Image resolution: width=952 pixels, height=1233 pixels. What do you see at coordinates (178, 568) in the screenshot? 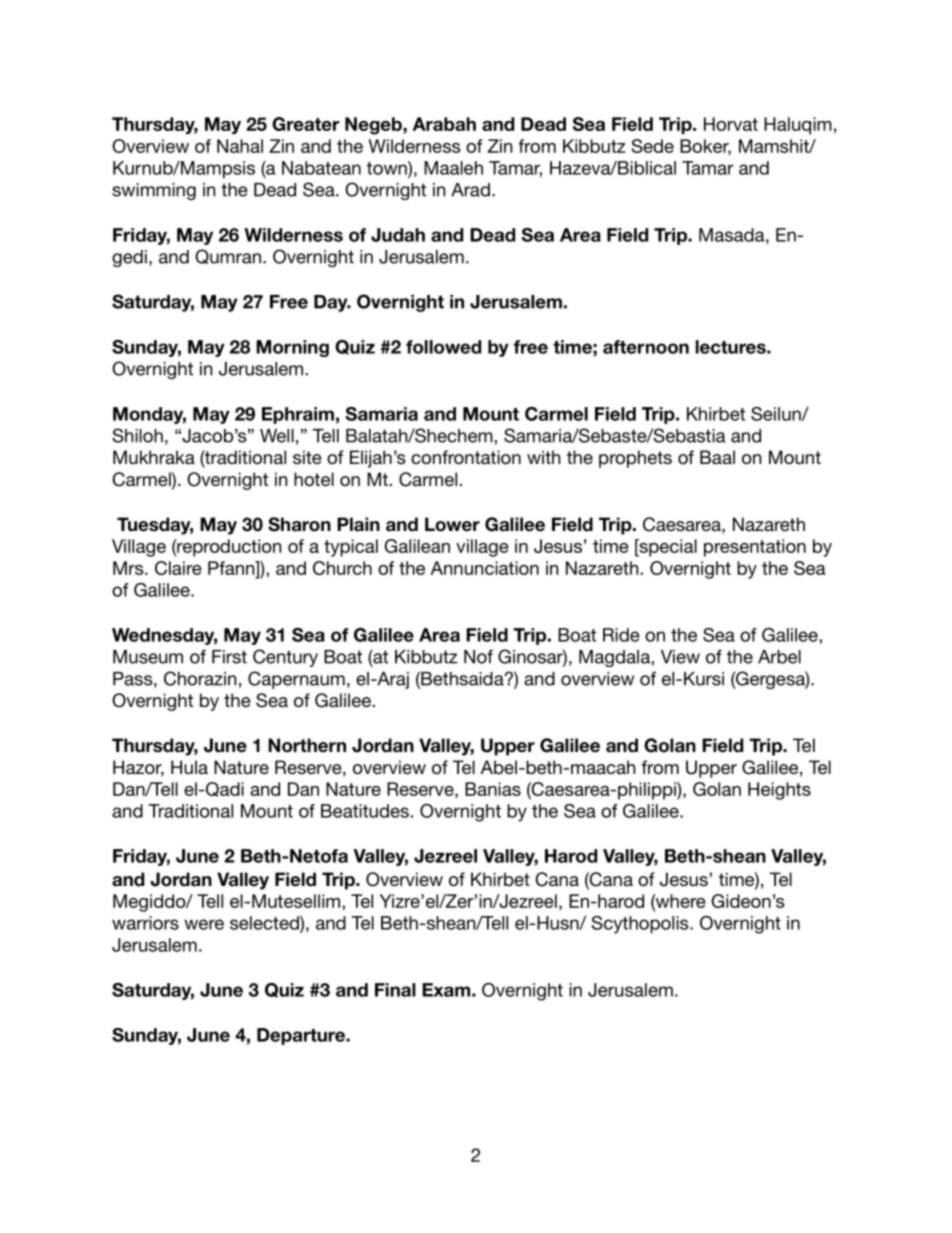
I see `Claire` at bounding box center [178, 568].
